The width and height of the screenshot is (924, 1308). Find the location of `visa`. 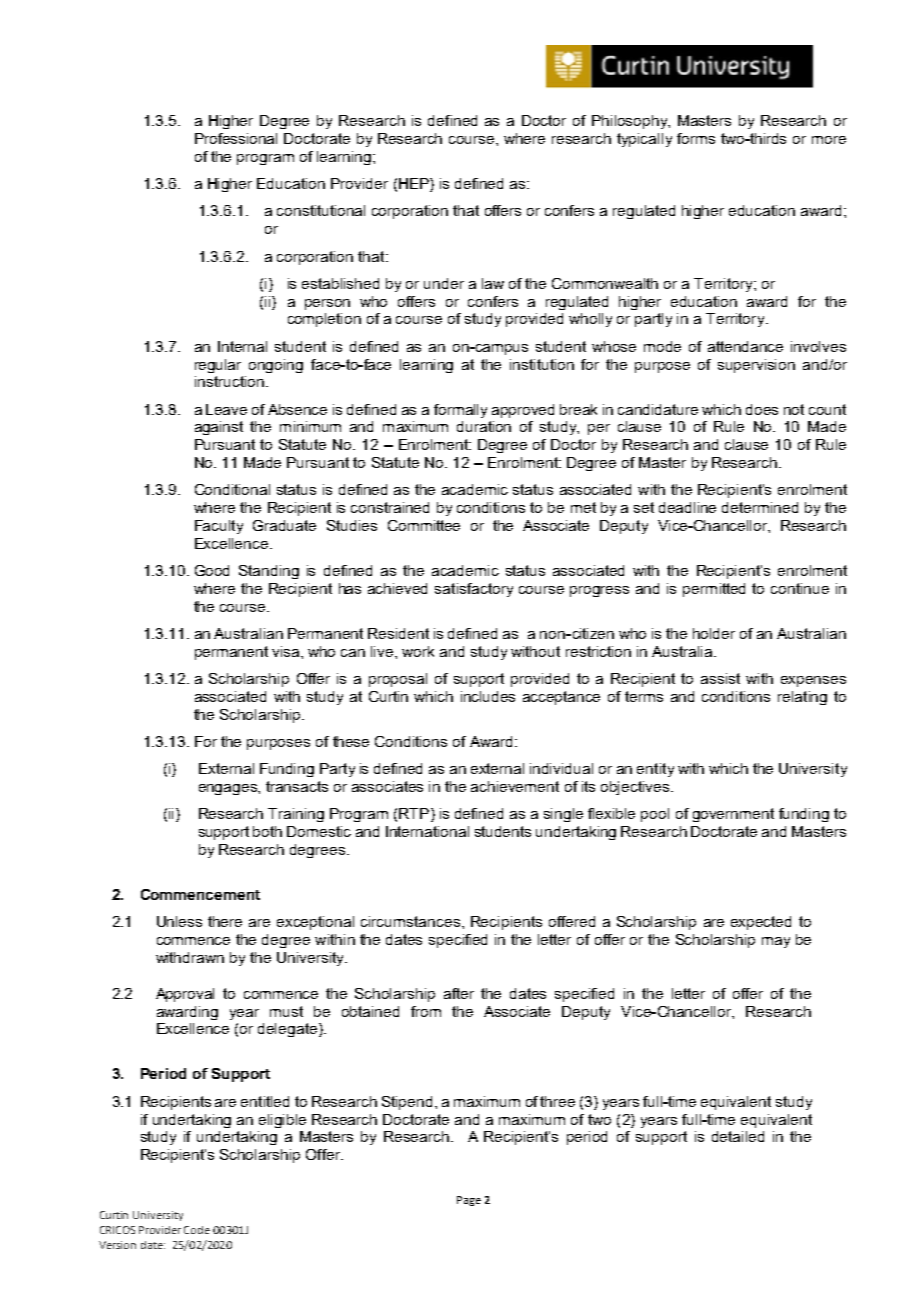

visa is located at coordinates (287, 651).
